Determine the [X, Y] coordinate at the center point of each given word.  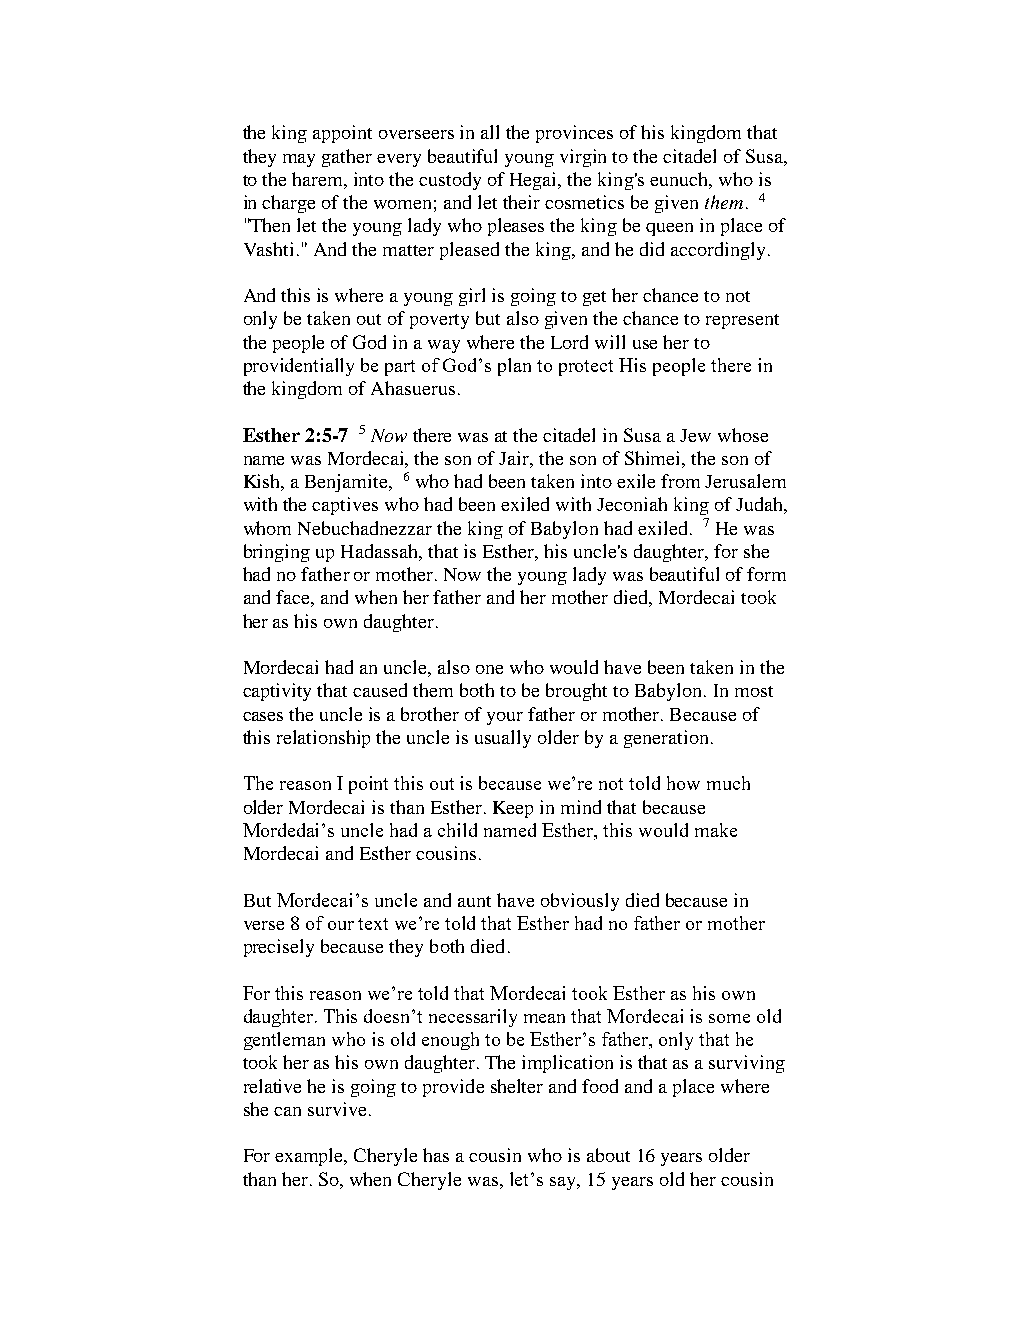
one [489, 669]
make [716, 830]
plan [514, 367]
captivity [277, 692]
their [521, 202]
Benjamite [347, 483]
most [754, 691]
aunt [474, 901]
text [373, 924]
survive [337, 1109]
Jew [695, 435]
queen [669, 229]
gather [347, 158]
